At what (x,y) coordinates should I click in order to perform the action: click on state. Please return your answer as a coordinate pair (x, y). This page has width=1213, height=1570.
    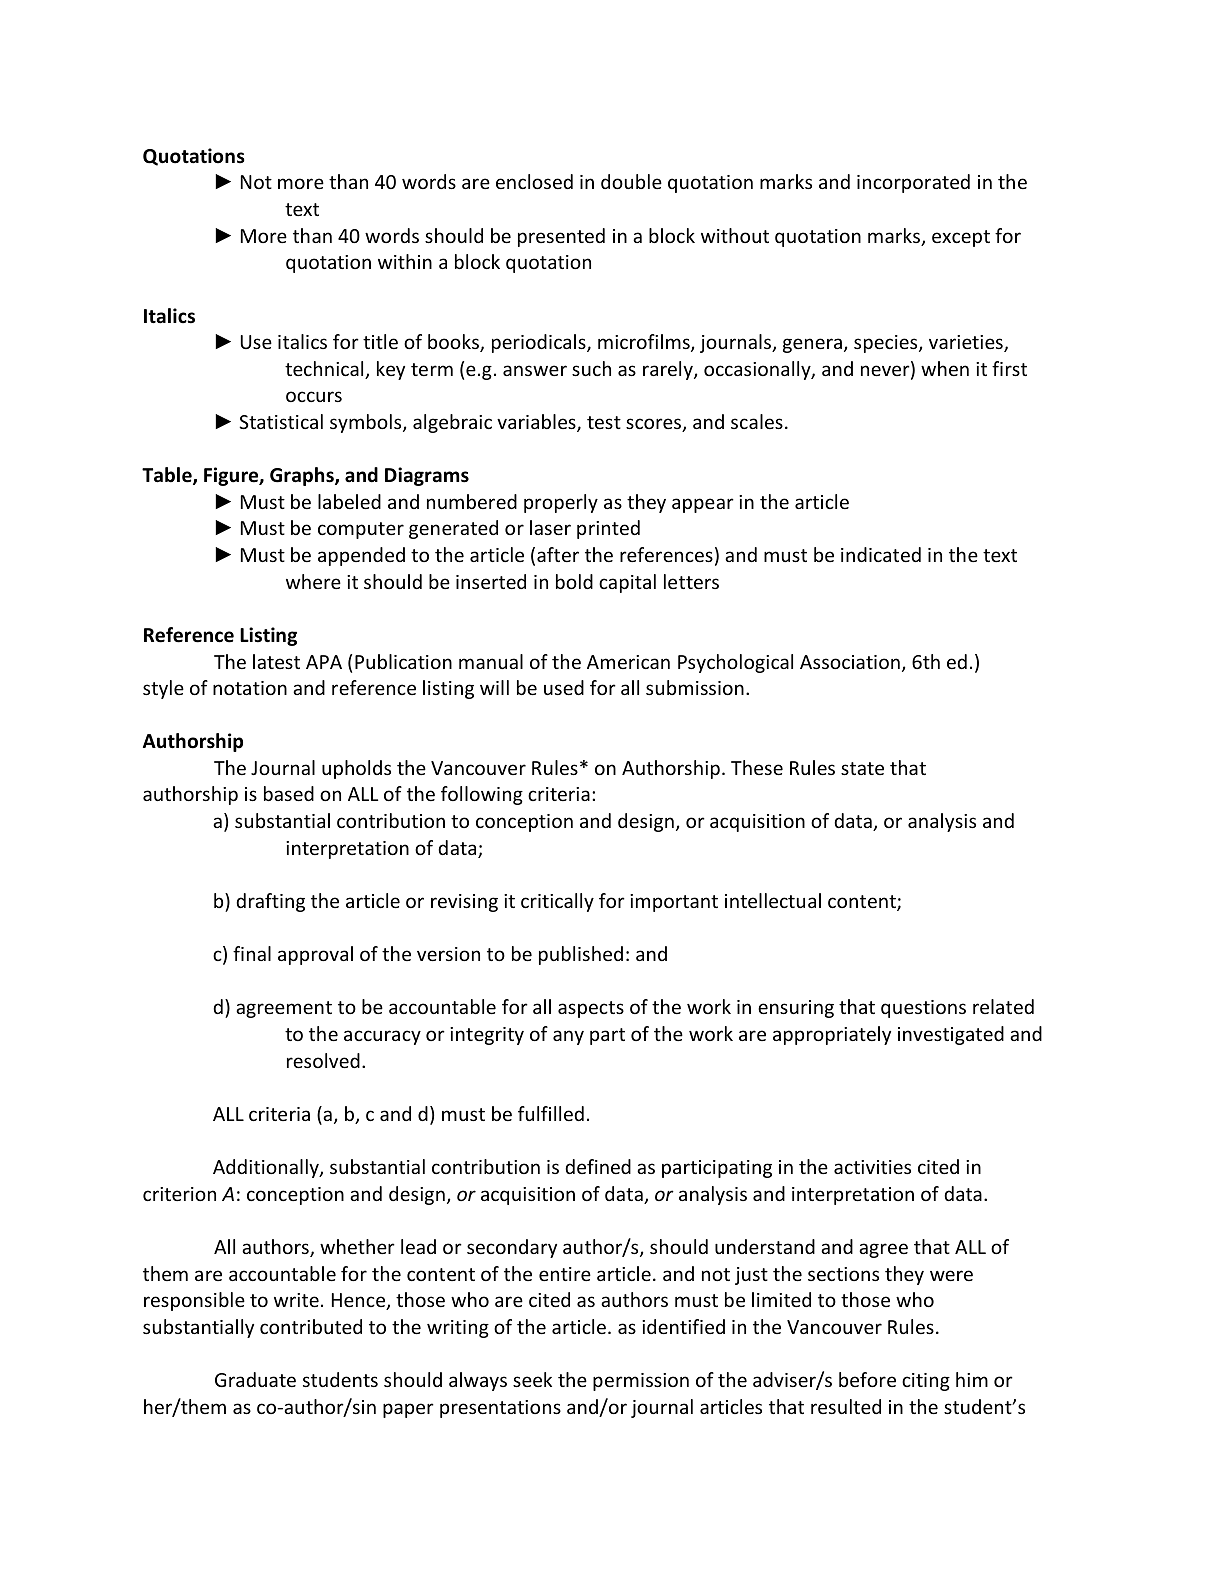
    Looking at the image, I should click on (862, 768).
